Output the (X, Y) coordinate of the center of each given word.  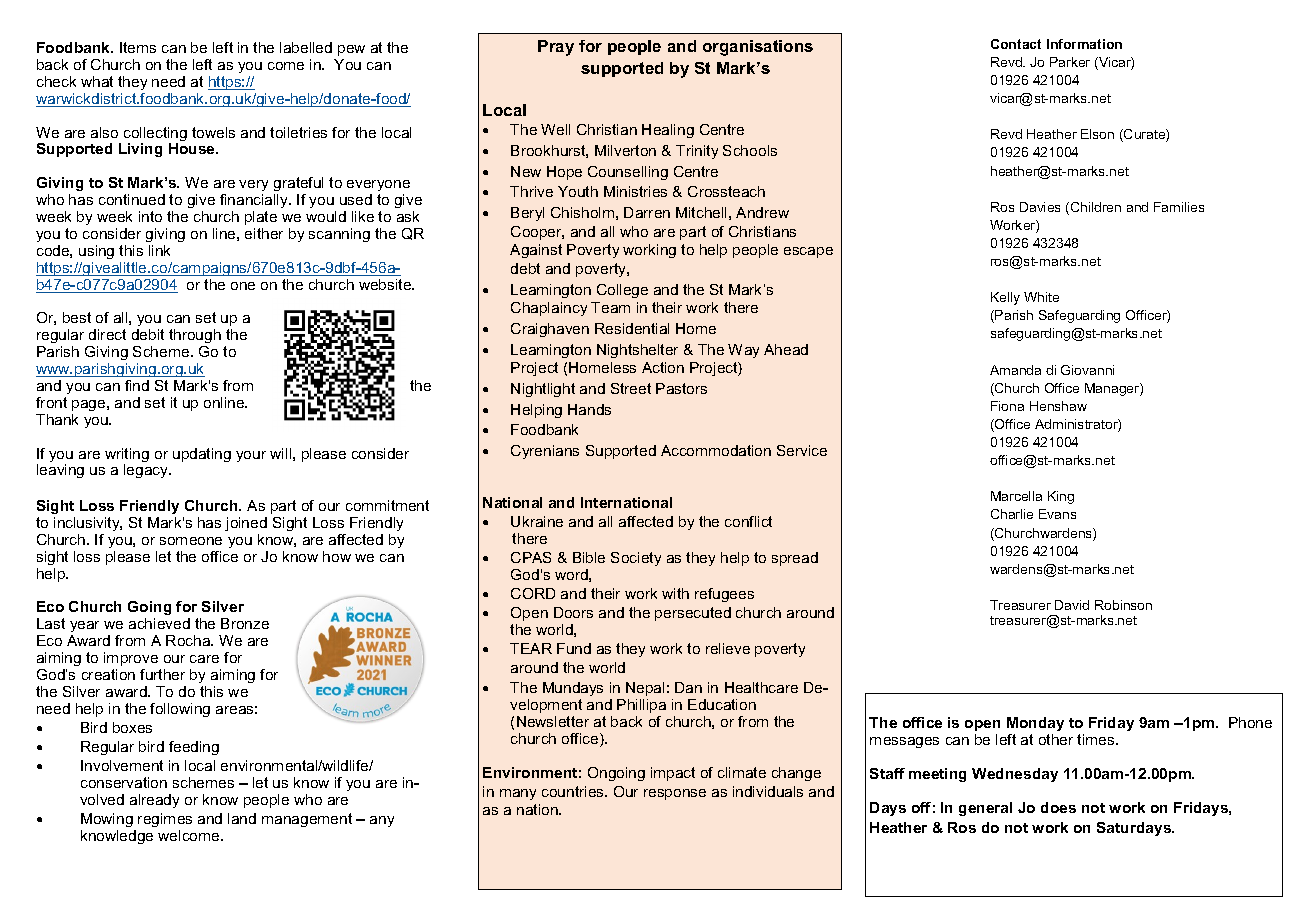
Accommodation (716, 450)
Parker (1070, 62)
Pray (556, 48)
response (675, 794)
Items (138, 47)
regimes (165, 820)
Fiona (1007, 406)
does (1058, 807)
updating (202, 455)
